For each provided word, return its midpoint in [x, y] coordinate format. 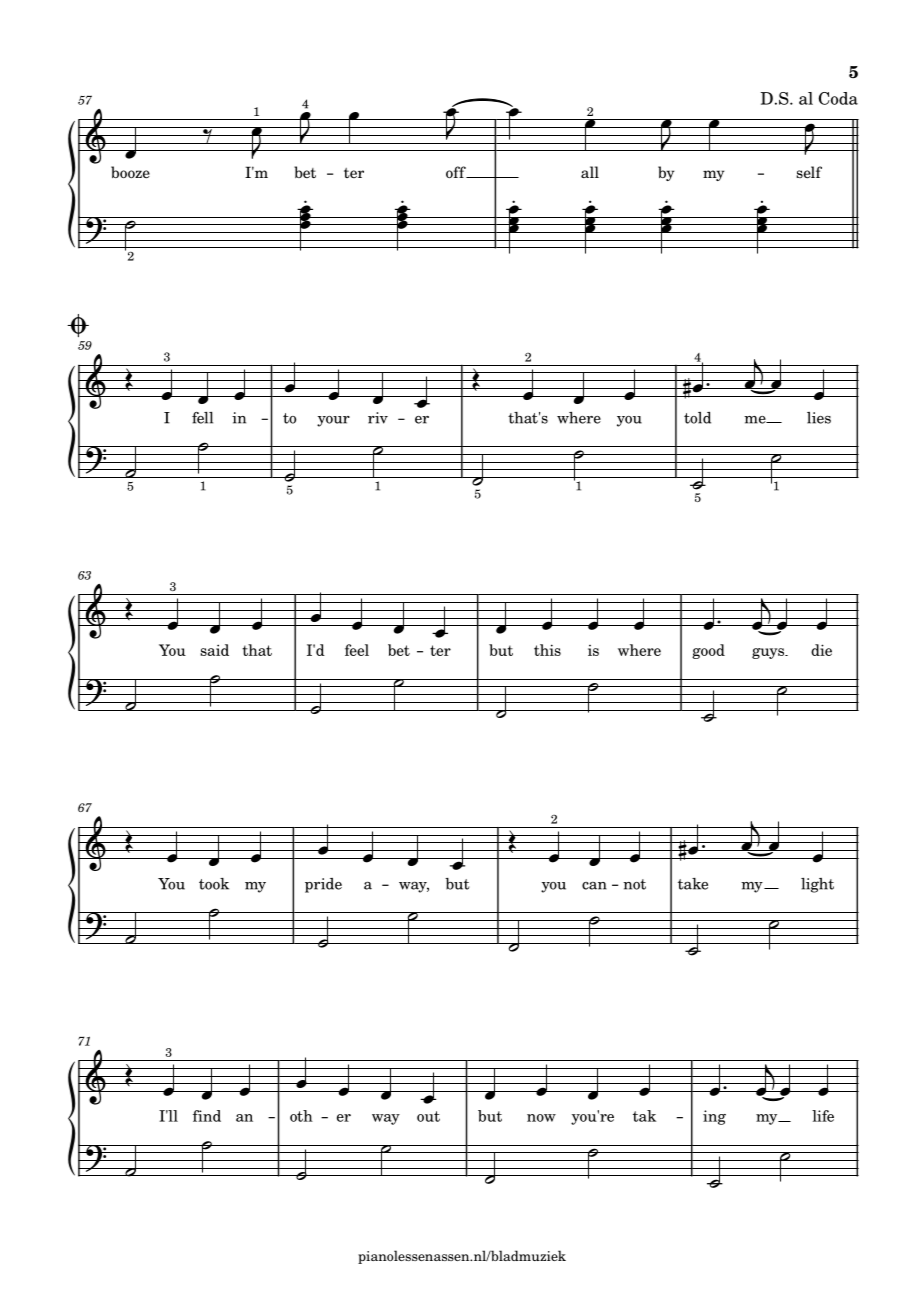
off [457, 172]
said [214, 650]
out [428, 1116]
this [547, 650]
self [809, 172]
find [207, 1116]
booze [130, 172]
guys [769, 653]
